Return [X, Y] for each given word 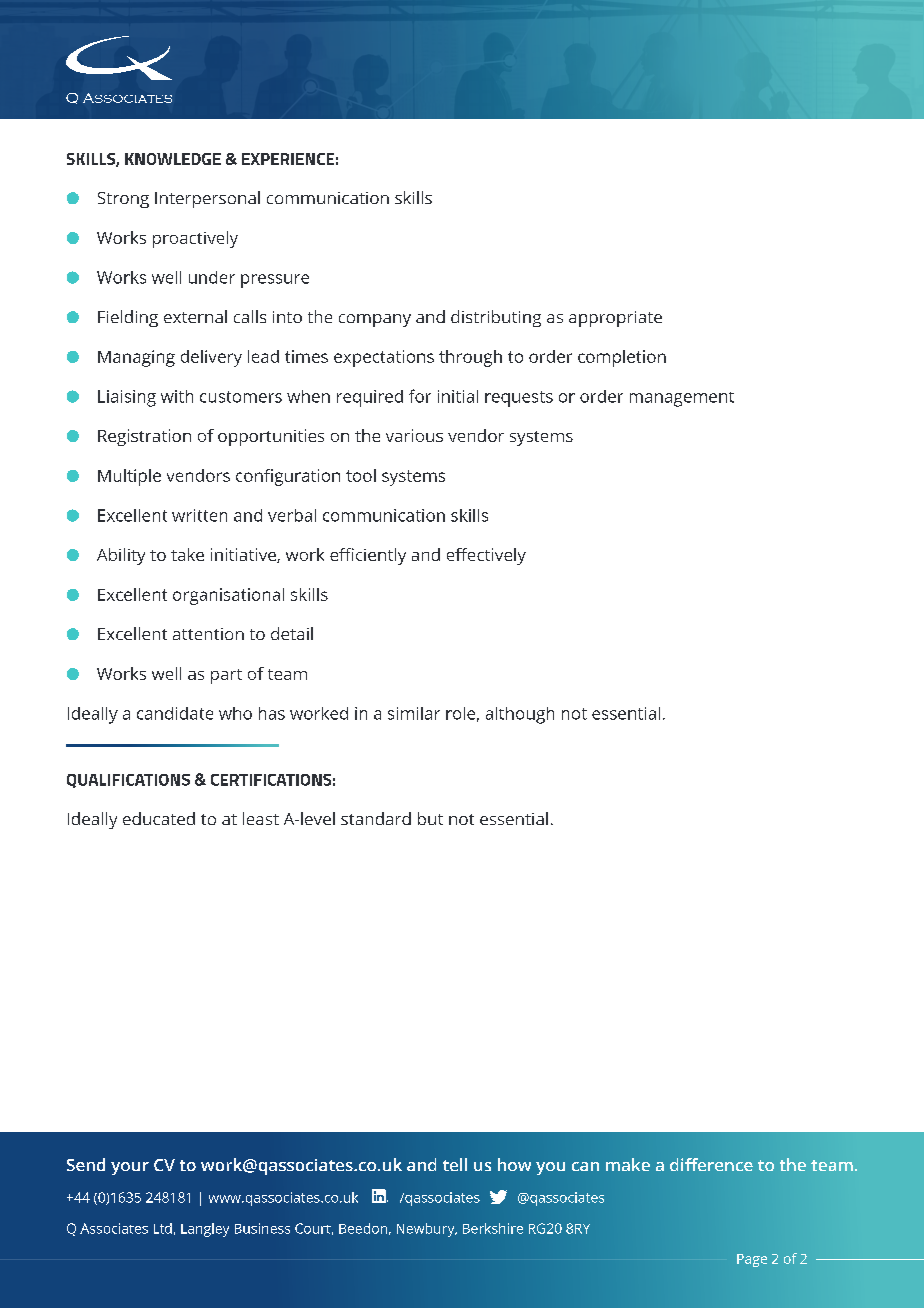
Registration [144, 437]
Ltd [163, 1228]
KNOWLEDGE [173, 159]
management [682, 399]
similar [414, 713]
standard [376, 818]
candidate [175, 713]
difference [711, 1164]
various [414, 435]
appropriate [615, 319]
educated [159, 818]
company [375, 320]
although [520, 715]
